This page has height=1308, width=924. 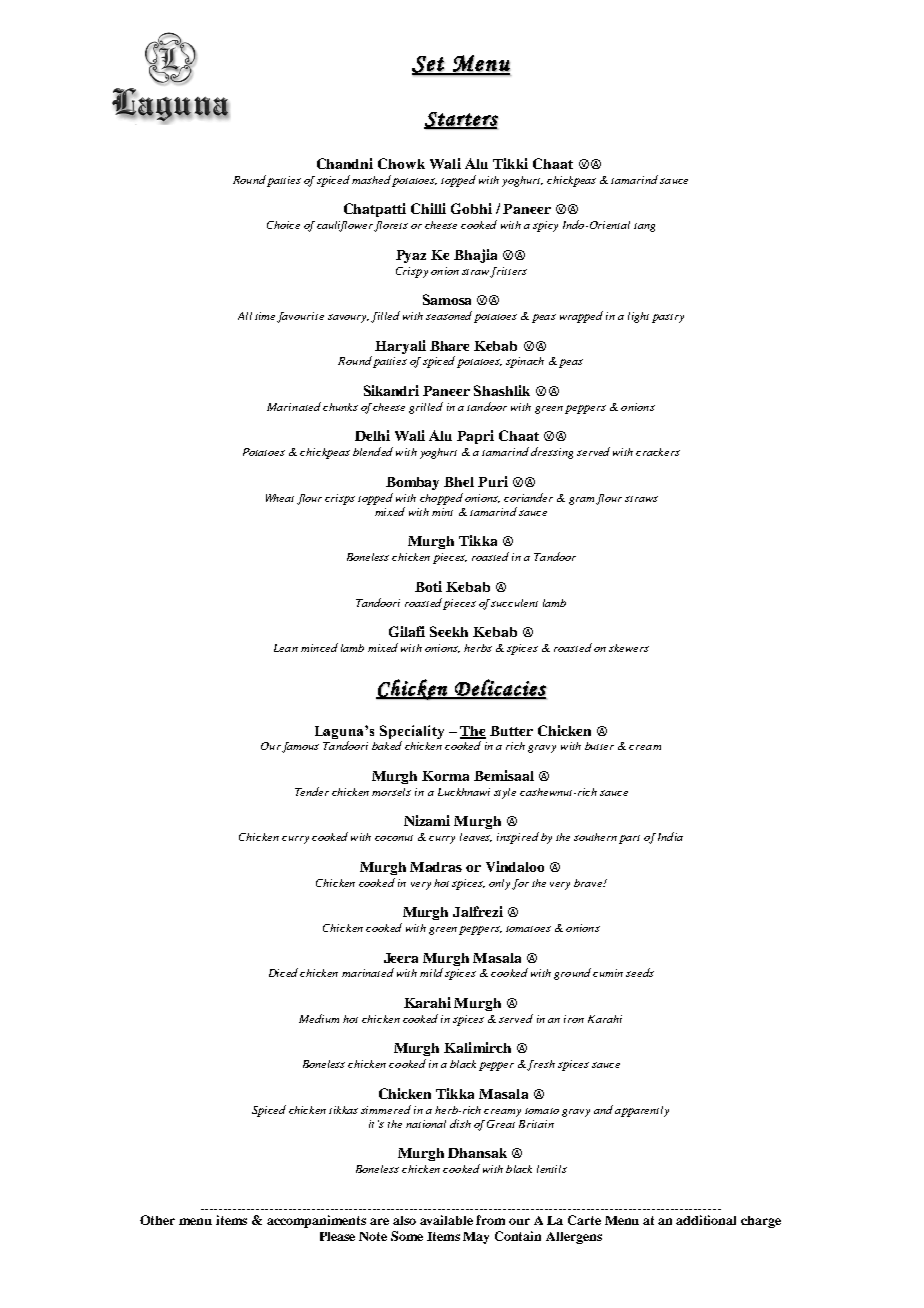 I want to click on additional, so click(x=706, y=1220).
